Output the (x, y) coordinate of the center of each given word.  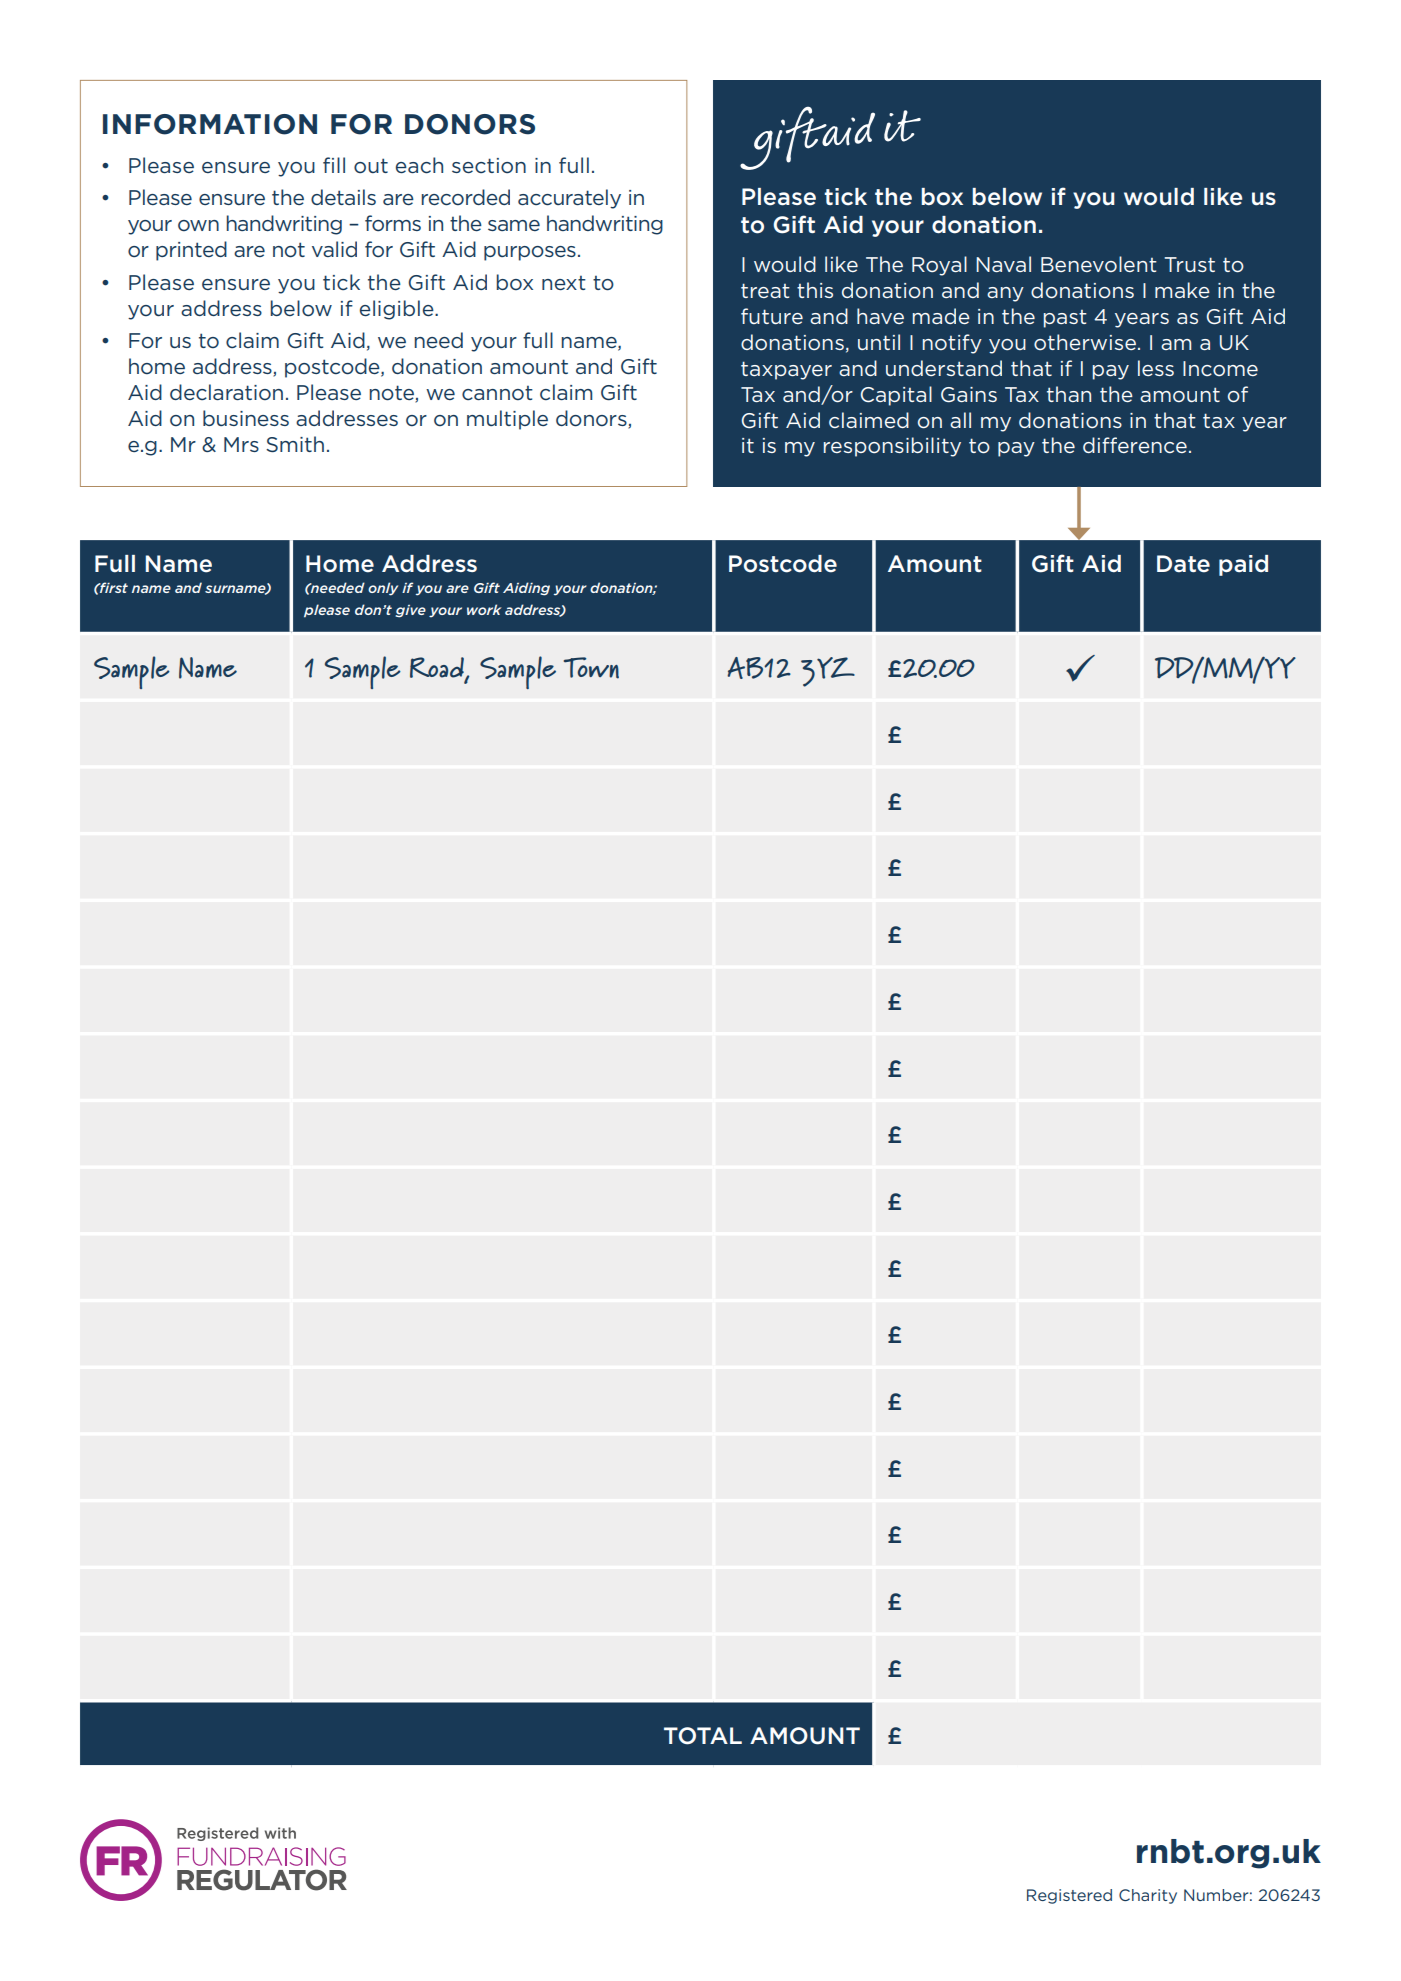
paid (1243, 565)
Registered (1069, 1896)
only (383, 589)
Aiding (526, 589)
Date (1183, 564)
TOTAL (703, 1736)
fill (334, 165)
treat (765, 290)
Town (591, 668)
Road (438, 668)
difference (1135, 445)
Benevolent (1099, 264)
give (410, 611)
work (484, 609)
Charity (1148, 1896)
